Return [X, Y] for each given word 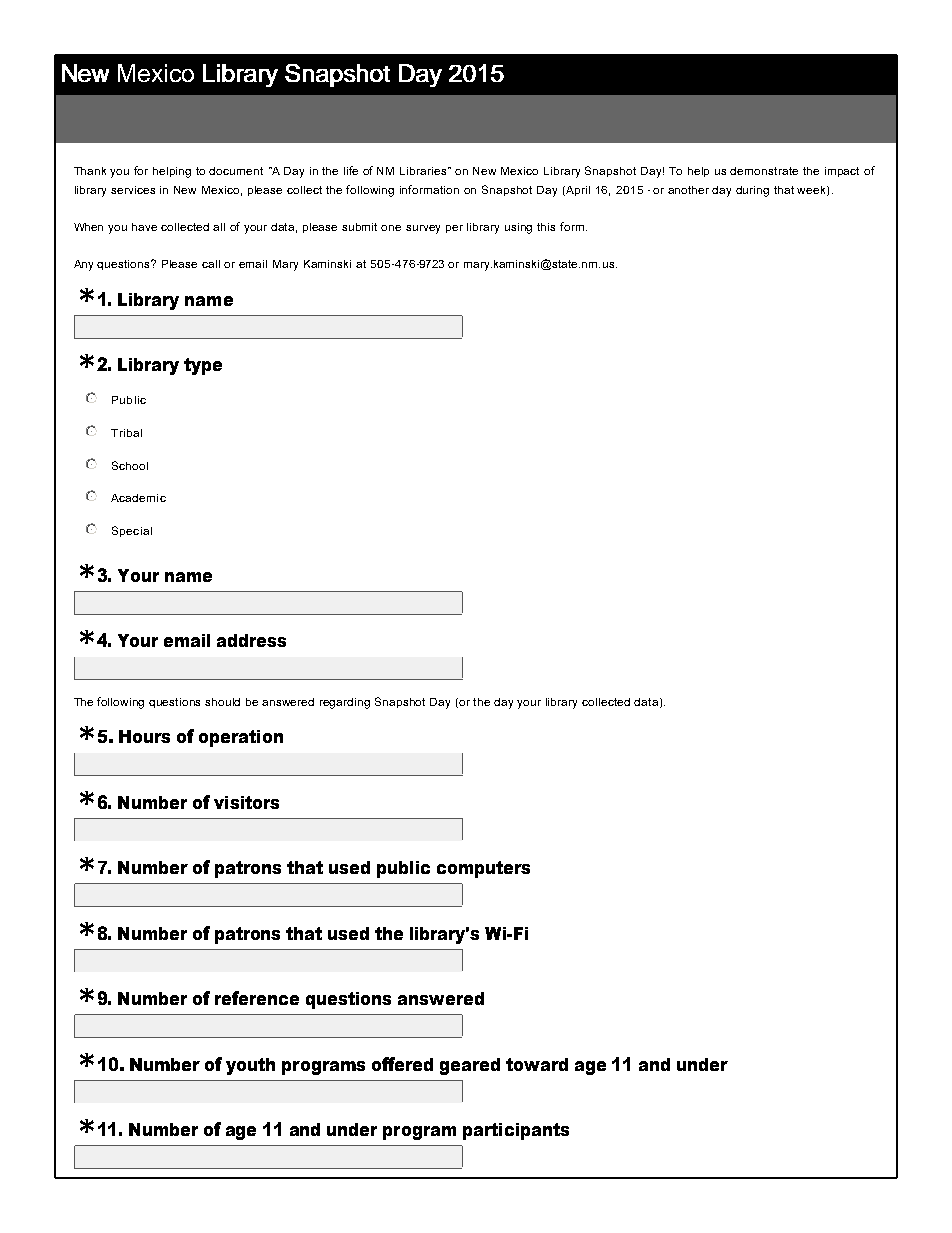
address [251, 640]
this [546, 227]
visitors [246, 802]
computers [483, 869]
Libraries [425, 171]
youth [250, 1066]
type [203, 366]
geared [470, 1066]
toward [537, 1064]
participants [516, 1131]
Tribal [126, 433]
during [752, 191]
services [133, 190]
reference [257, 998]
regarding [345, 703]
